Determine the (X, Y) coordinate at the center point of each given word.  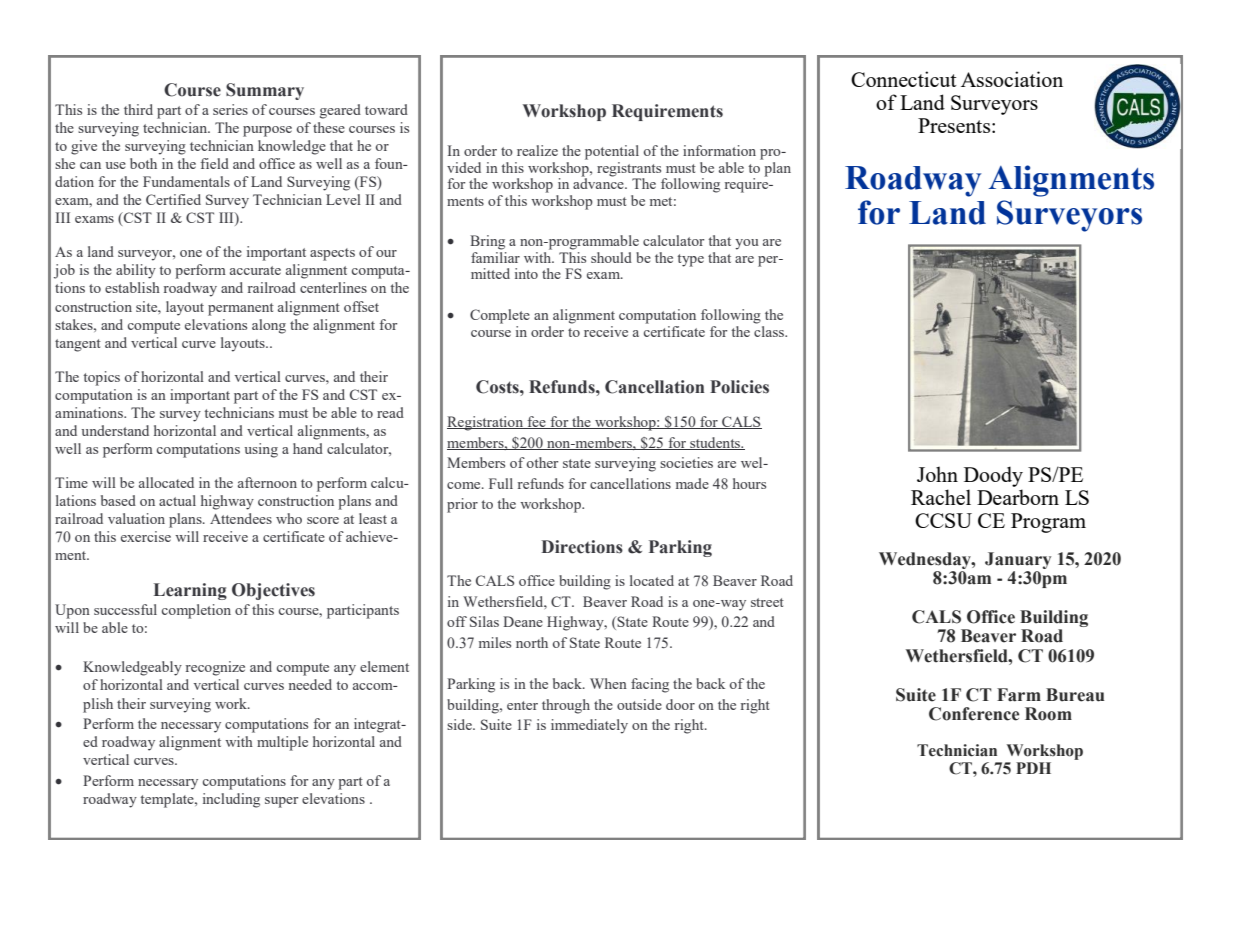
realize (537, 150)
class (770, 330)
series (230, 109)
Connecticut (904, 79)
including (231, 800)
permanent (241, 309)
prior (462, 505)
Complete (500, 316)
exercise (146, 536)
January (1018, 560)
